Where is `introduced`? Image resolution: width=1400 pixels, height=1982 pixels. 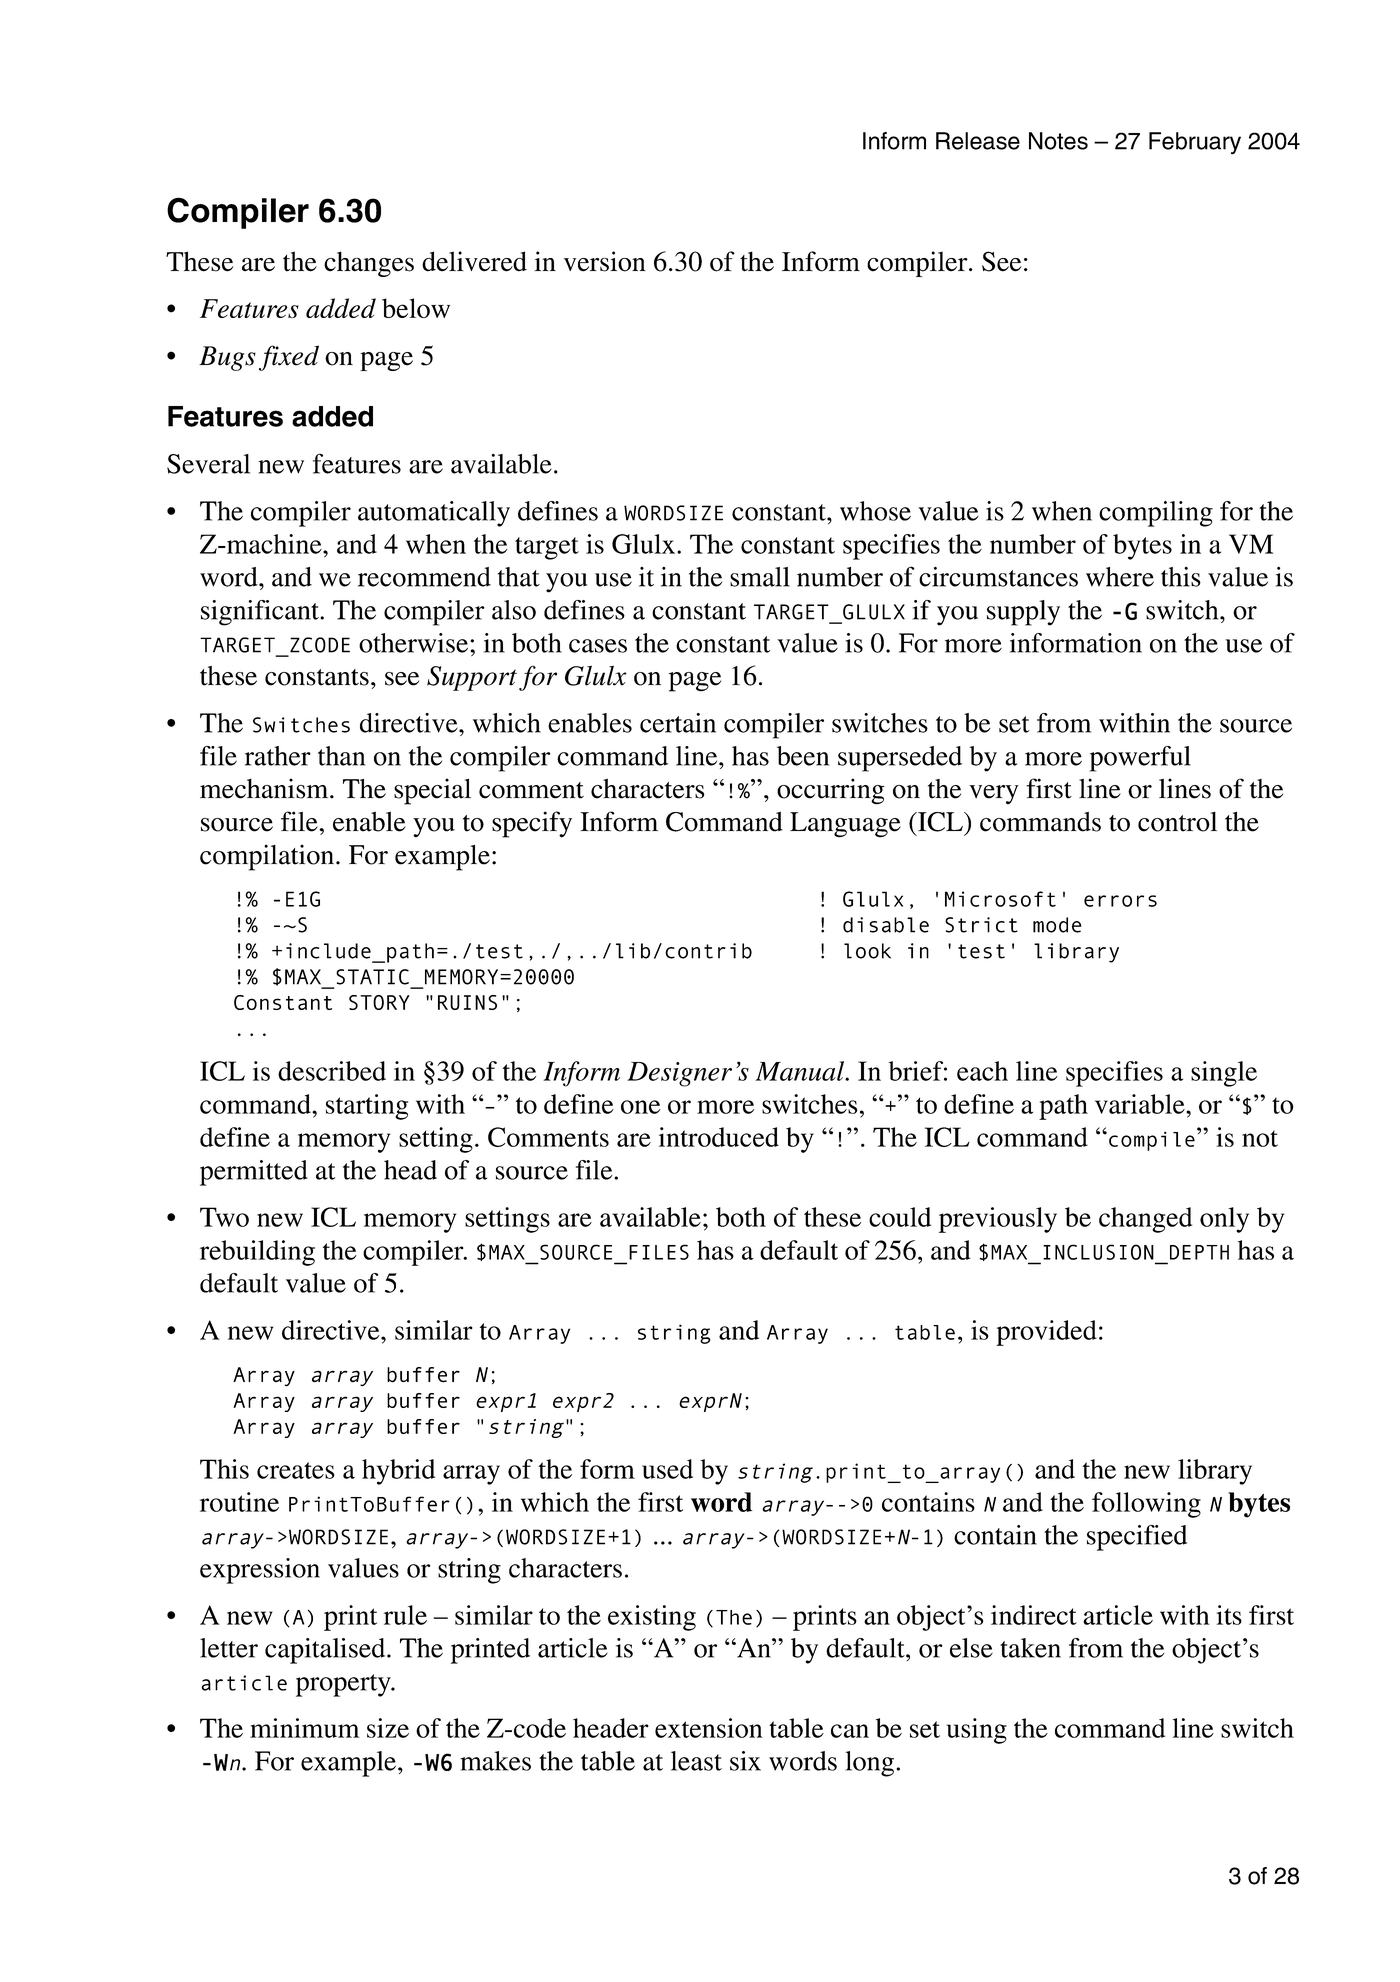
introduced is located at coordinates (719, 1137).
